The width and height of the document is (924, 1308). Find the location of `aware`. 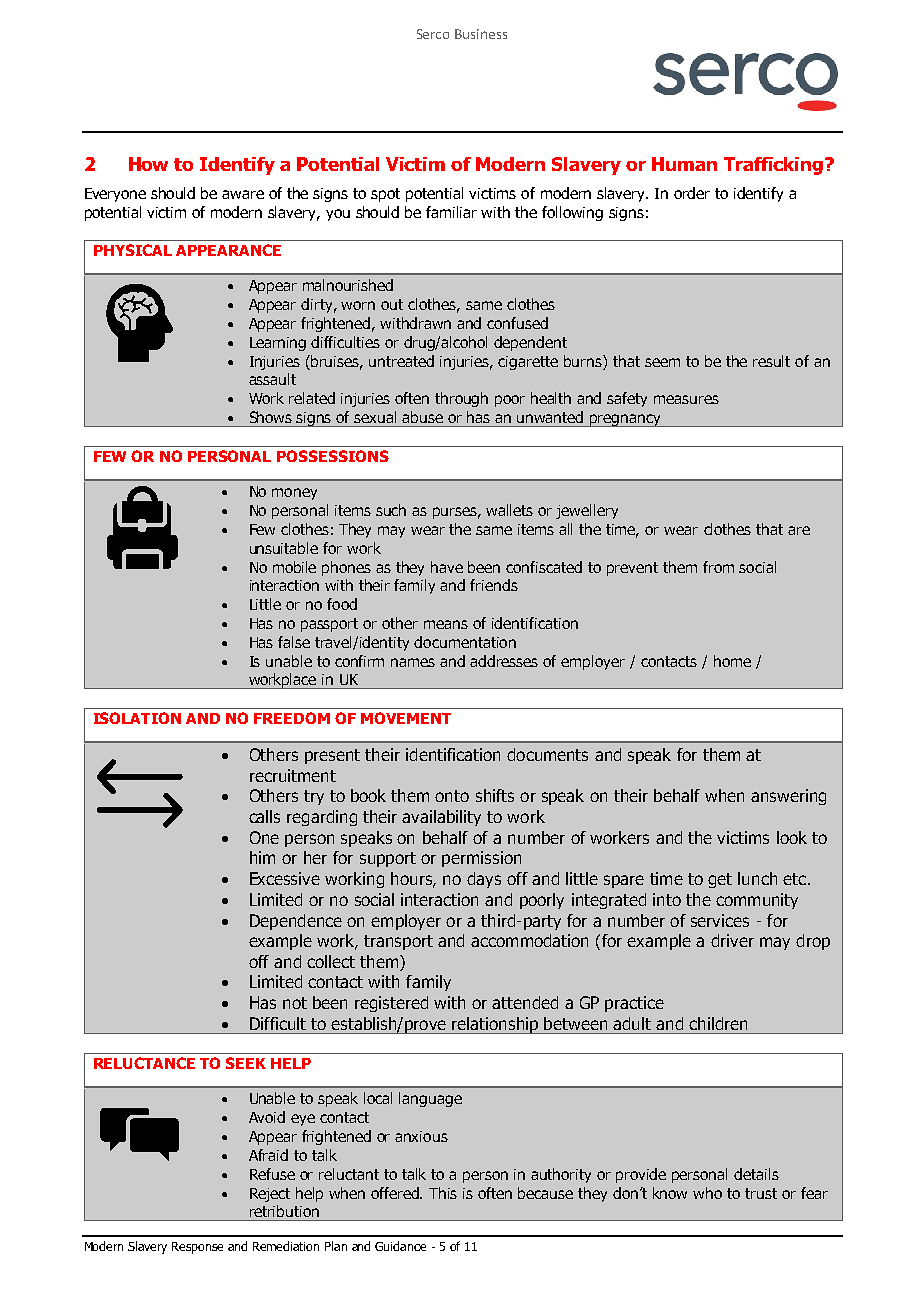

aware is located at coordinates (243, 194).
